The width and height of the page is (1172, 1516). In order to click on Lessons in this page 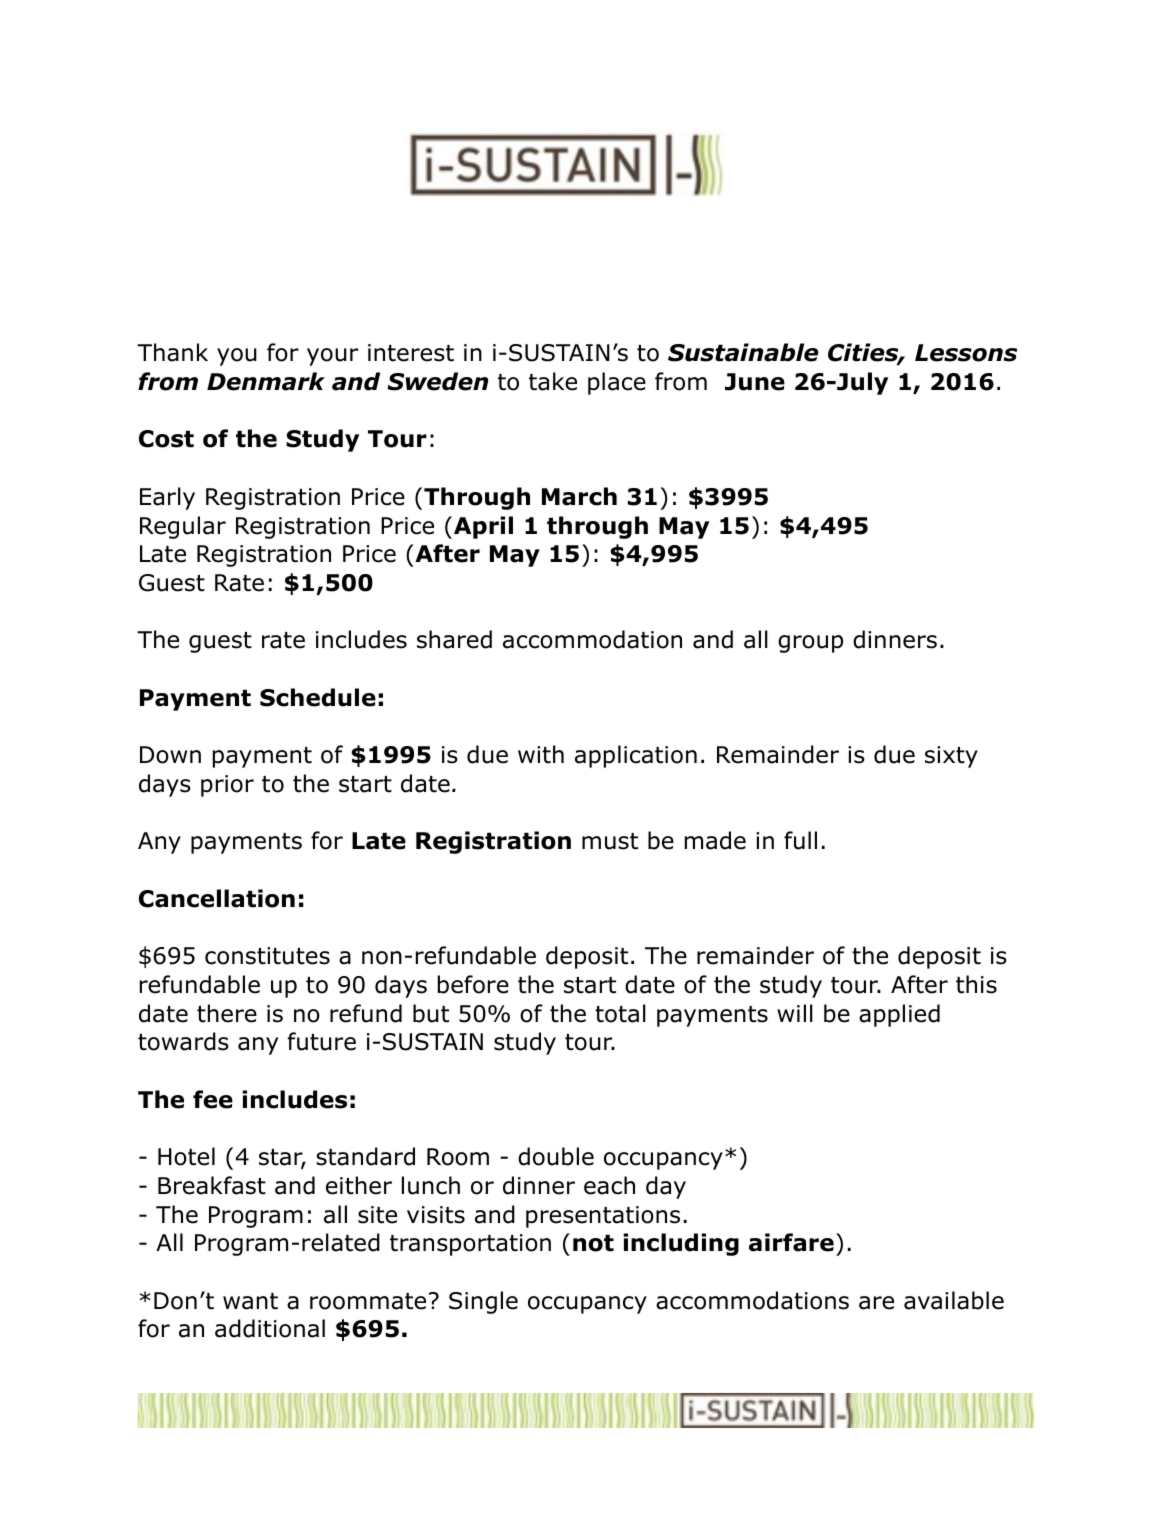, I will do `click(966, 353)`.
